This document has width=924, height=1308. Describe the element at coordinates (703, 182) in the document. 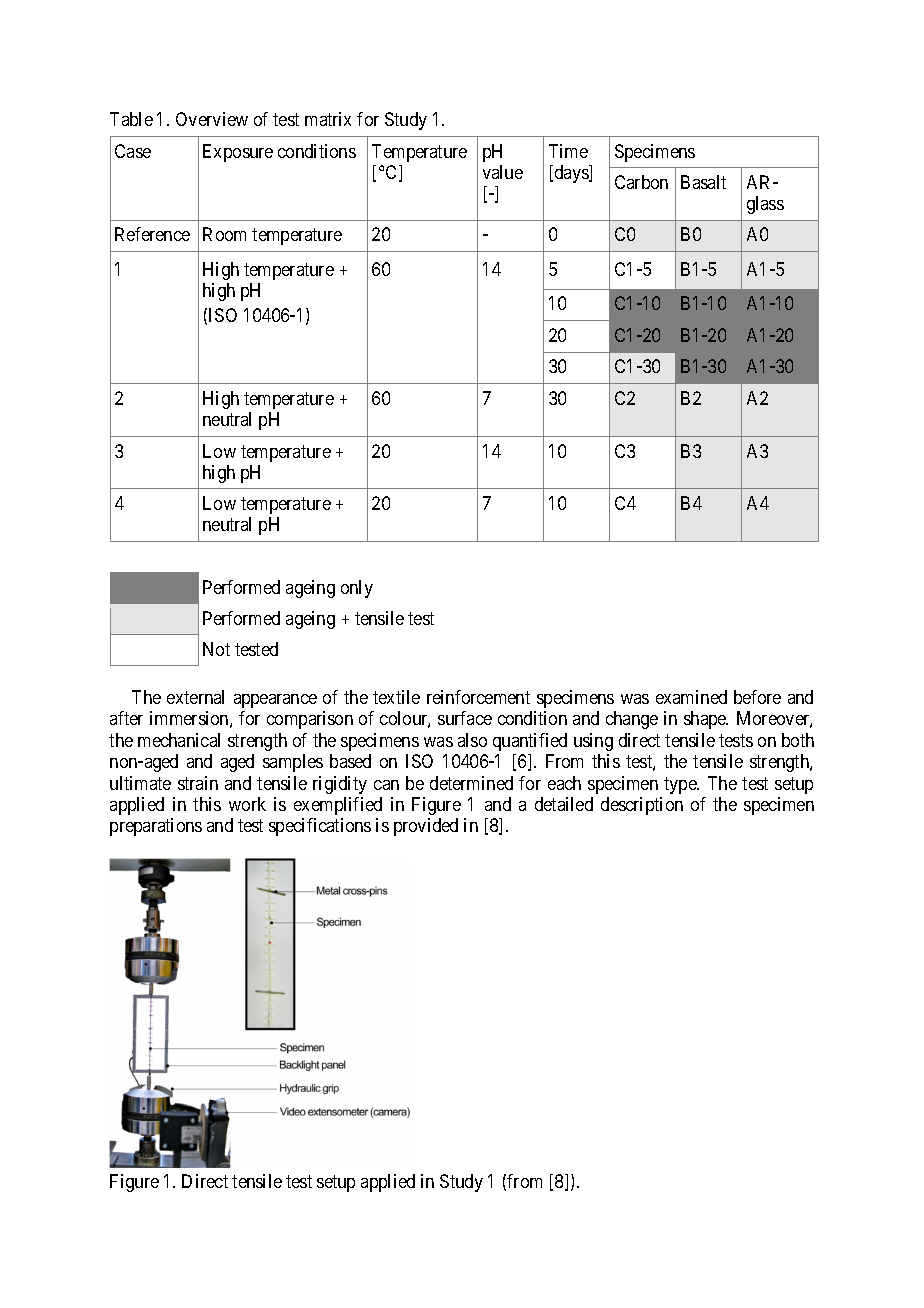

I see `Basalt` at that location.
